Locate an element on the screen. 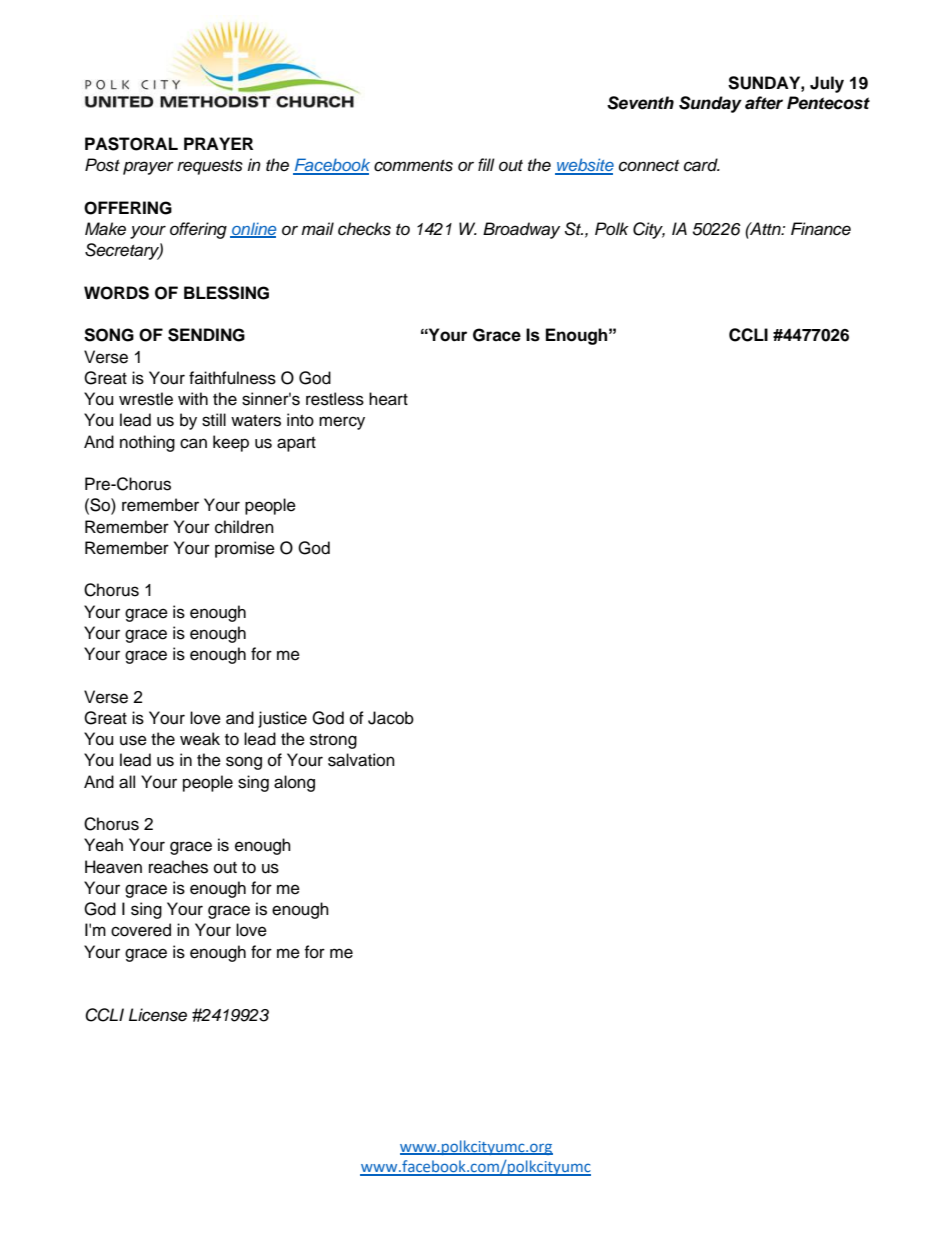 This screenshot has width=952, height=1233. salvation is located at coordinates (361, 760).
